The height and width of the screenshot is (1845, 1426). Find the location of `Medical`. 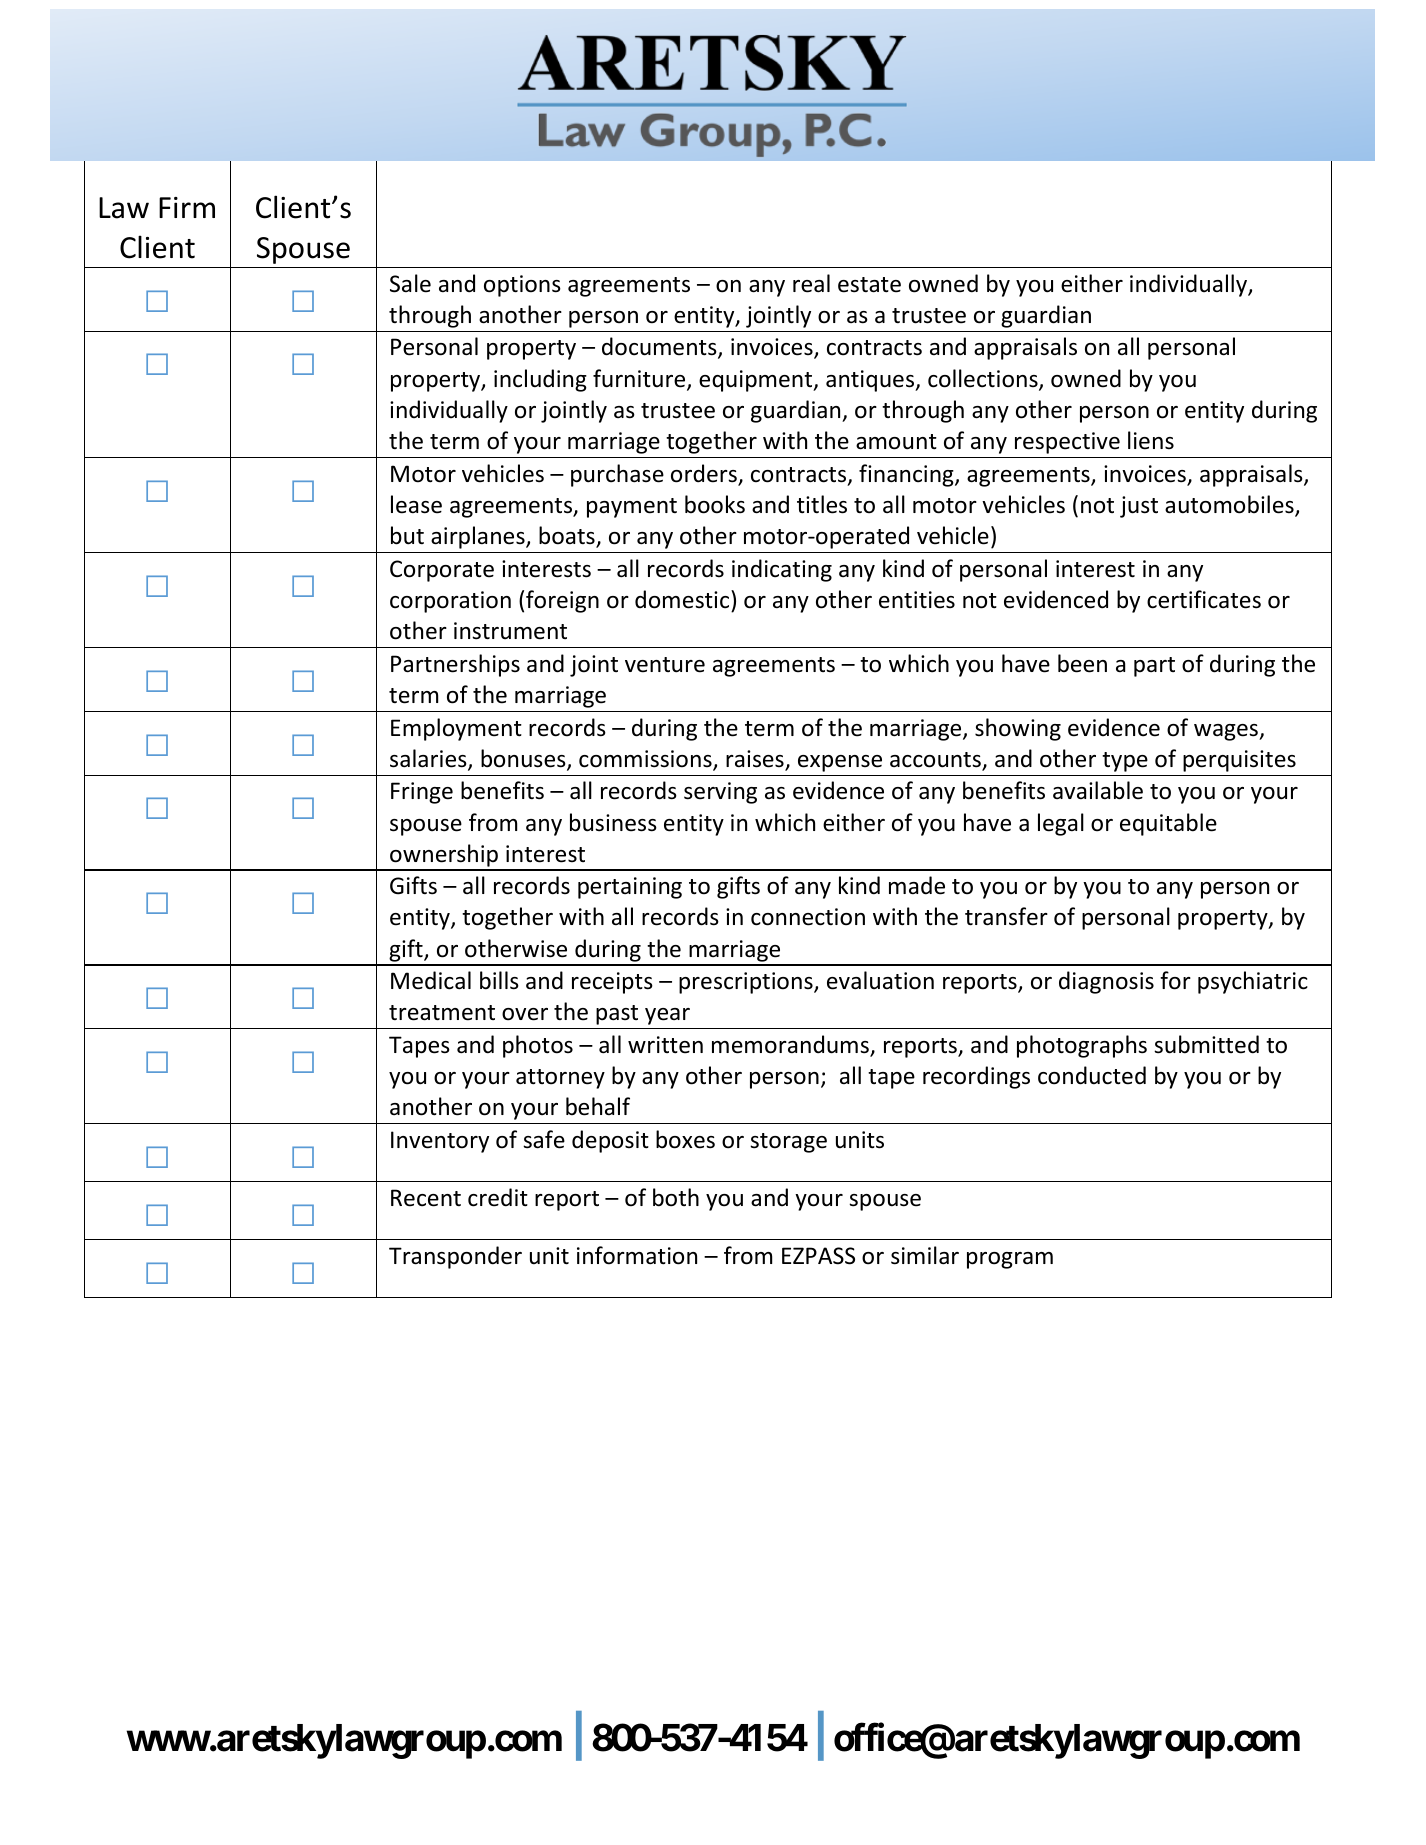

Medical is located at coordinates (431, 980).
